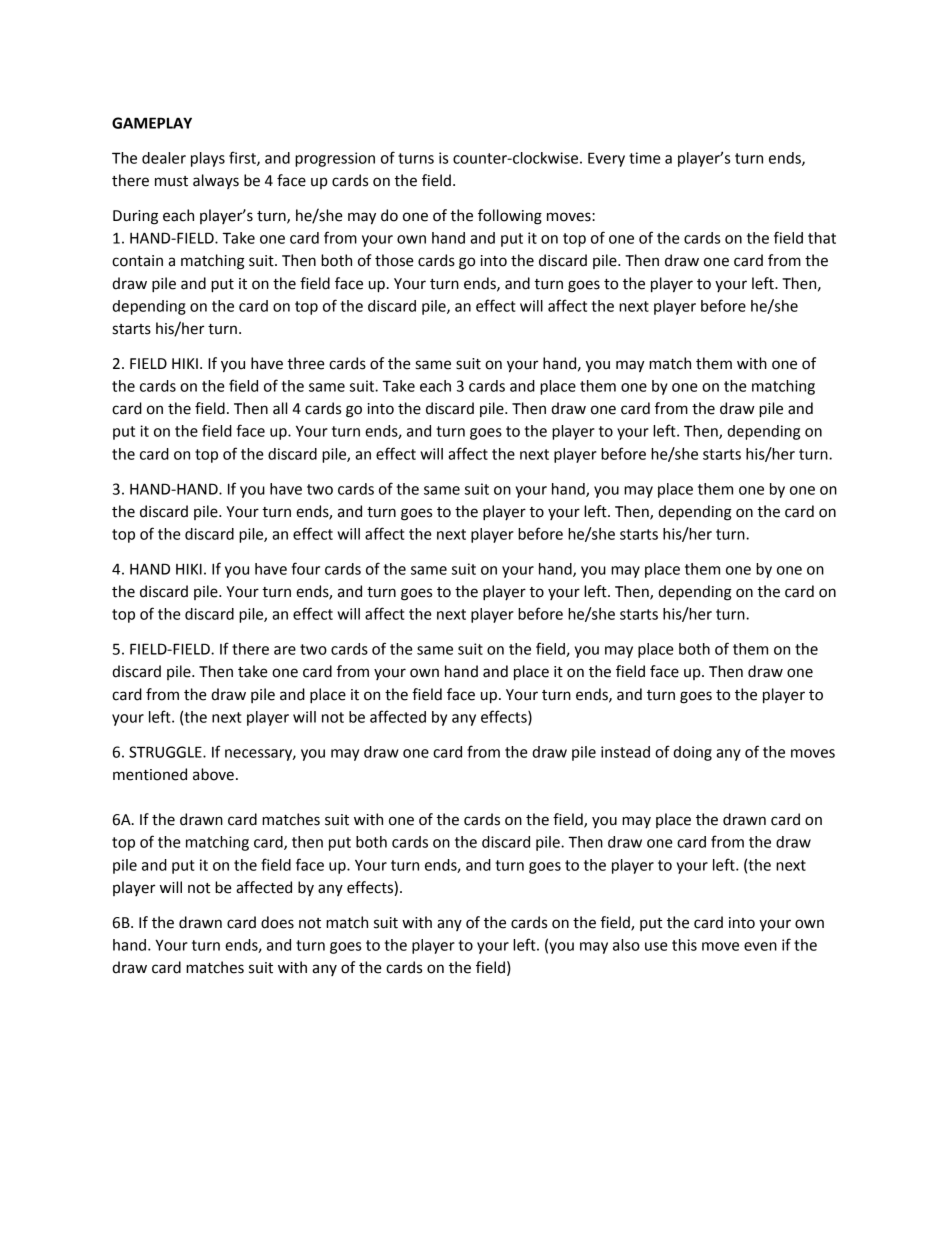 The height and width of the image is (1233, 952). Describe the element at coordinates (626, 945) in the image. I see `also` at that location.
